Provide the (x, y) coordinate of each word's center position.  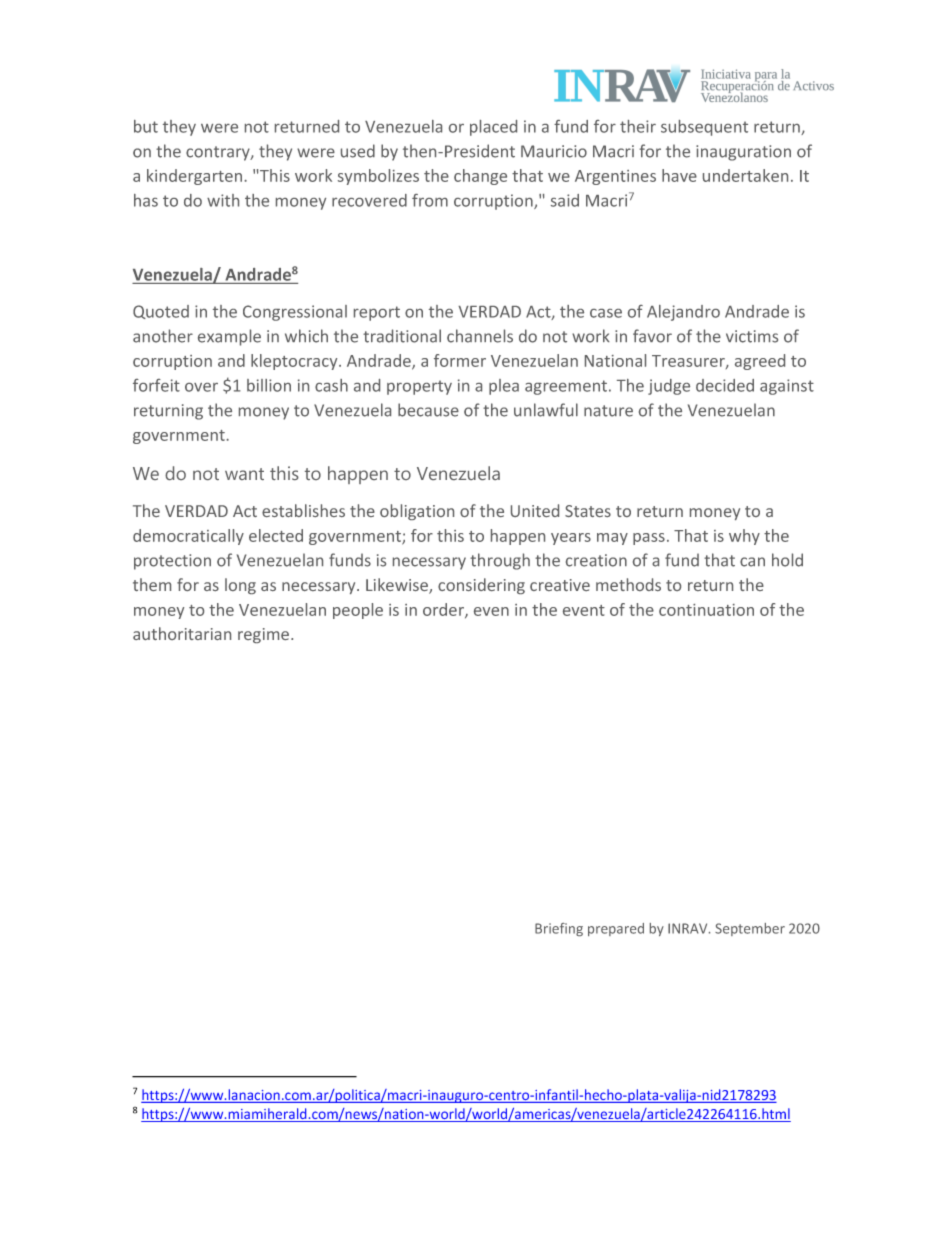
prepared (616, 929)
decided (725, 385)
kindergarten (196, 177)
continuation (706, 610)
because (428, 410)
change (480, 177)
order (444, 610)
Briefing (559, 929)
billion (269, 385)
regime (265, 635)
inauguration (743, 153)
